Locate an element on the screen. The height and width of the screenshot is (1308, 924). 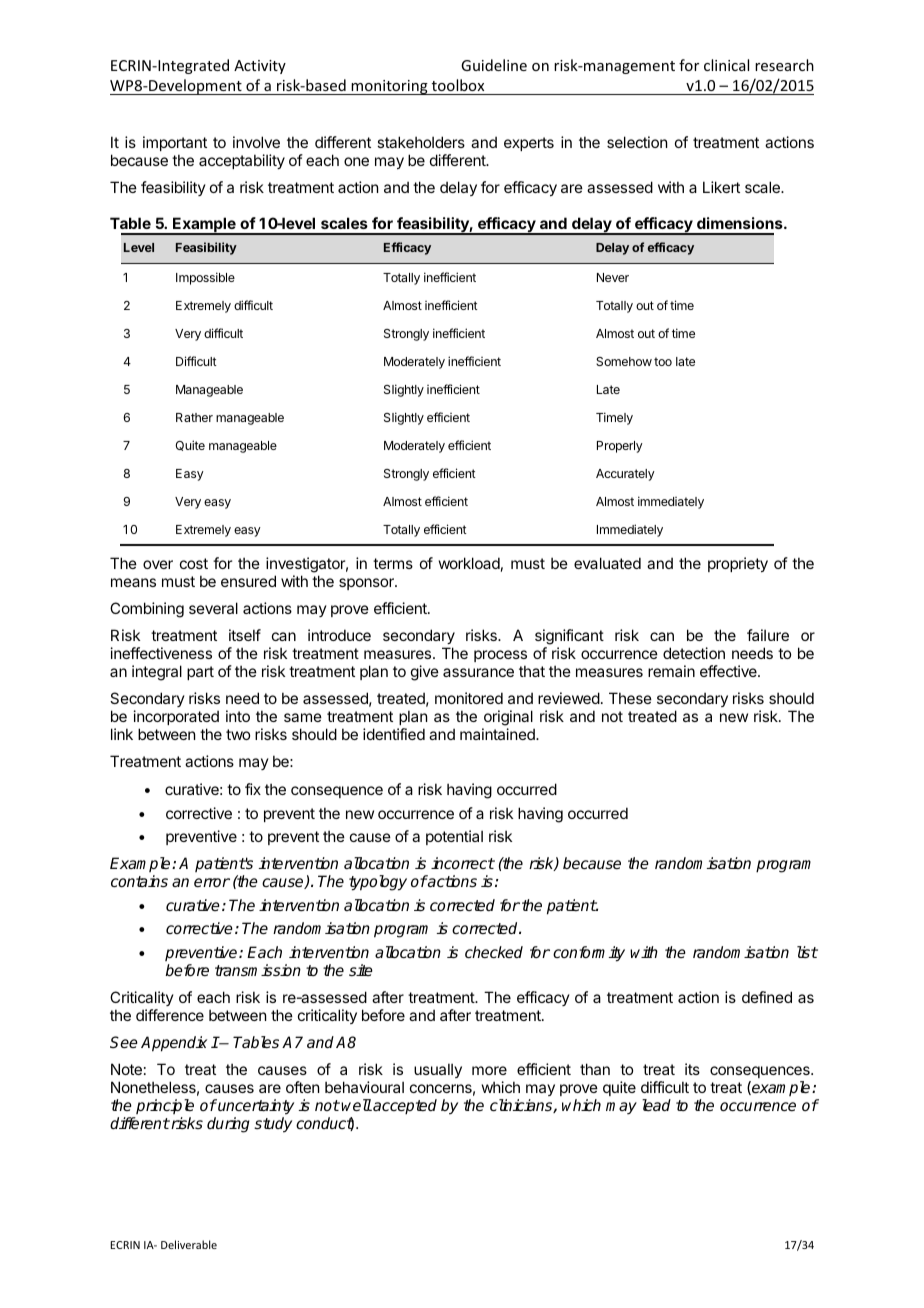
clinical is located at coordinates (726, 65).
